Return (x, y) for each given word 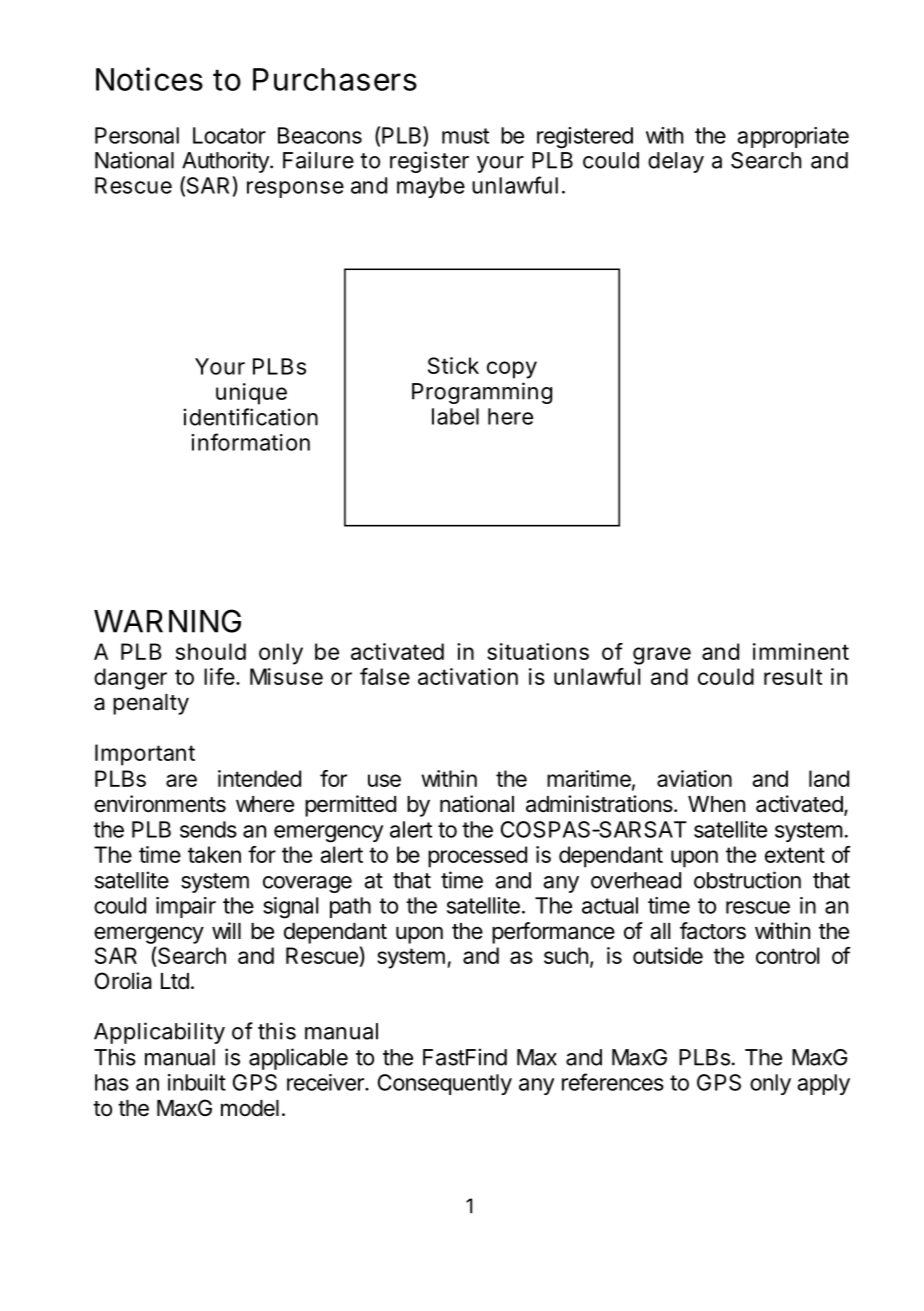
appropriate (793, 137)
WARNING (167, 621)
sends (208, 829)
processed (477, 857)
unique (251, 394)
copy (512, 370)
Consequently (445, 1084)
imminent (801, 651)
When (716, 804)
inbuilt (197, 1082)
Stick (453, 365)
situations (538, 651)
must (465, 136)
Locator (229, 135)
